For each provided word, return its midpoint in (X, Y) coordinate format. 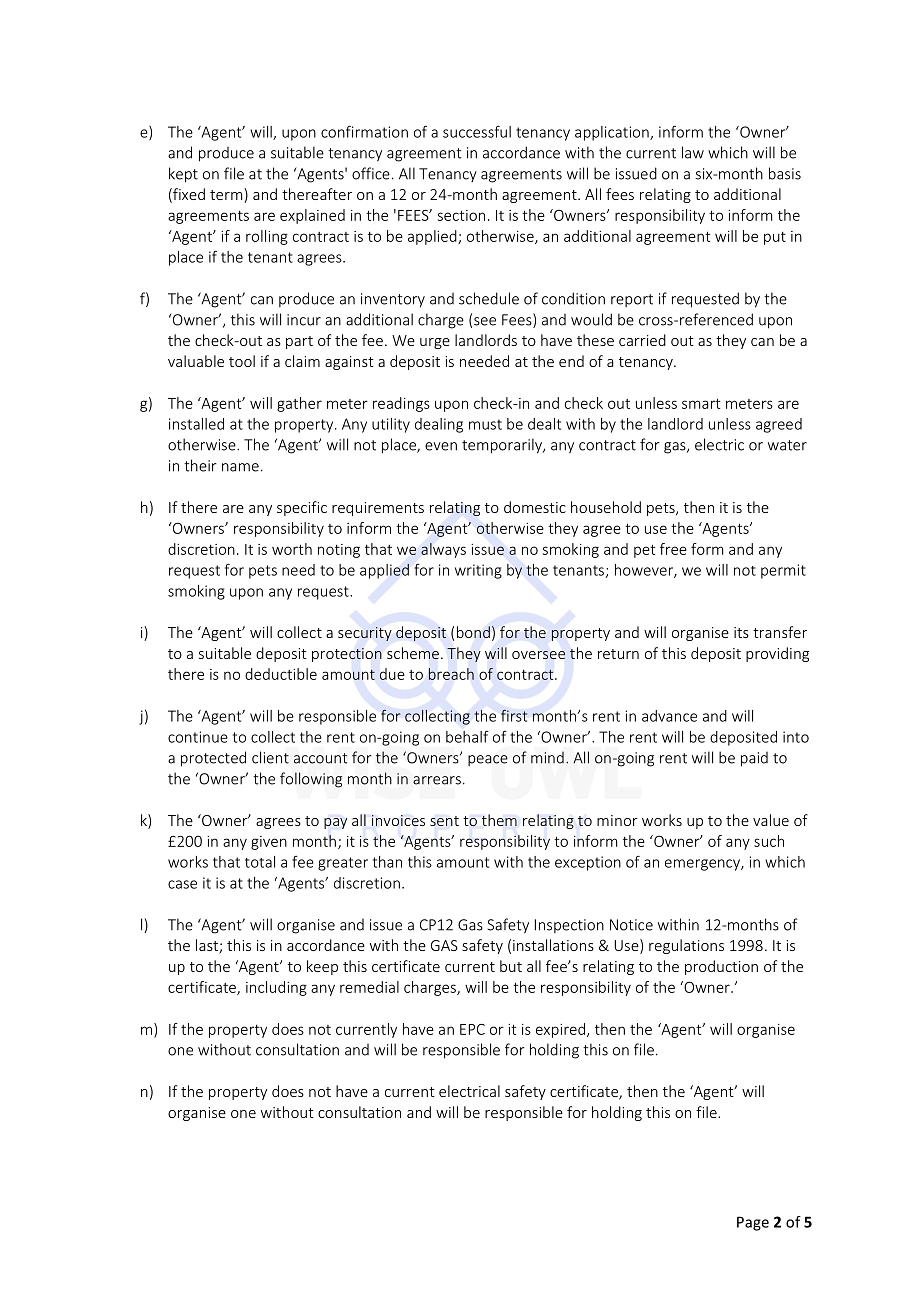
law (693, 152)
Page (753, 1223)
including (276, 988)
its (741, 632)
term (227, 195)
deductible (281, 674)
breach (451, 674)
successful (477, 131)
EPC (472, 1029)
